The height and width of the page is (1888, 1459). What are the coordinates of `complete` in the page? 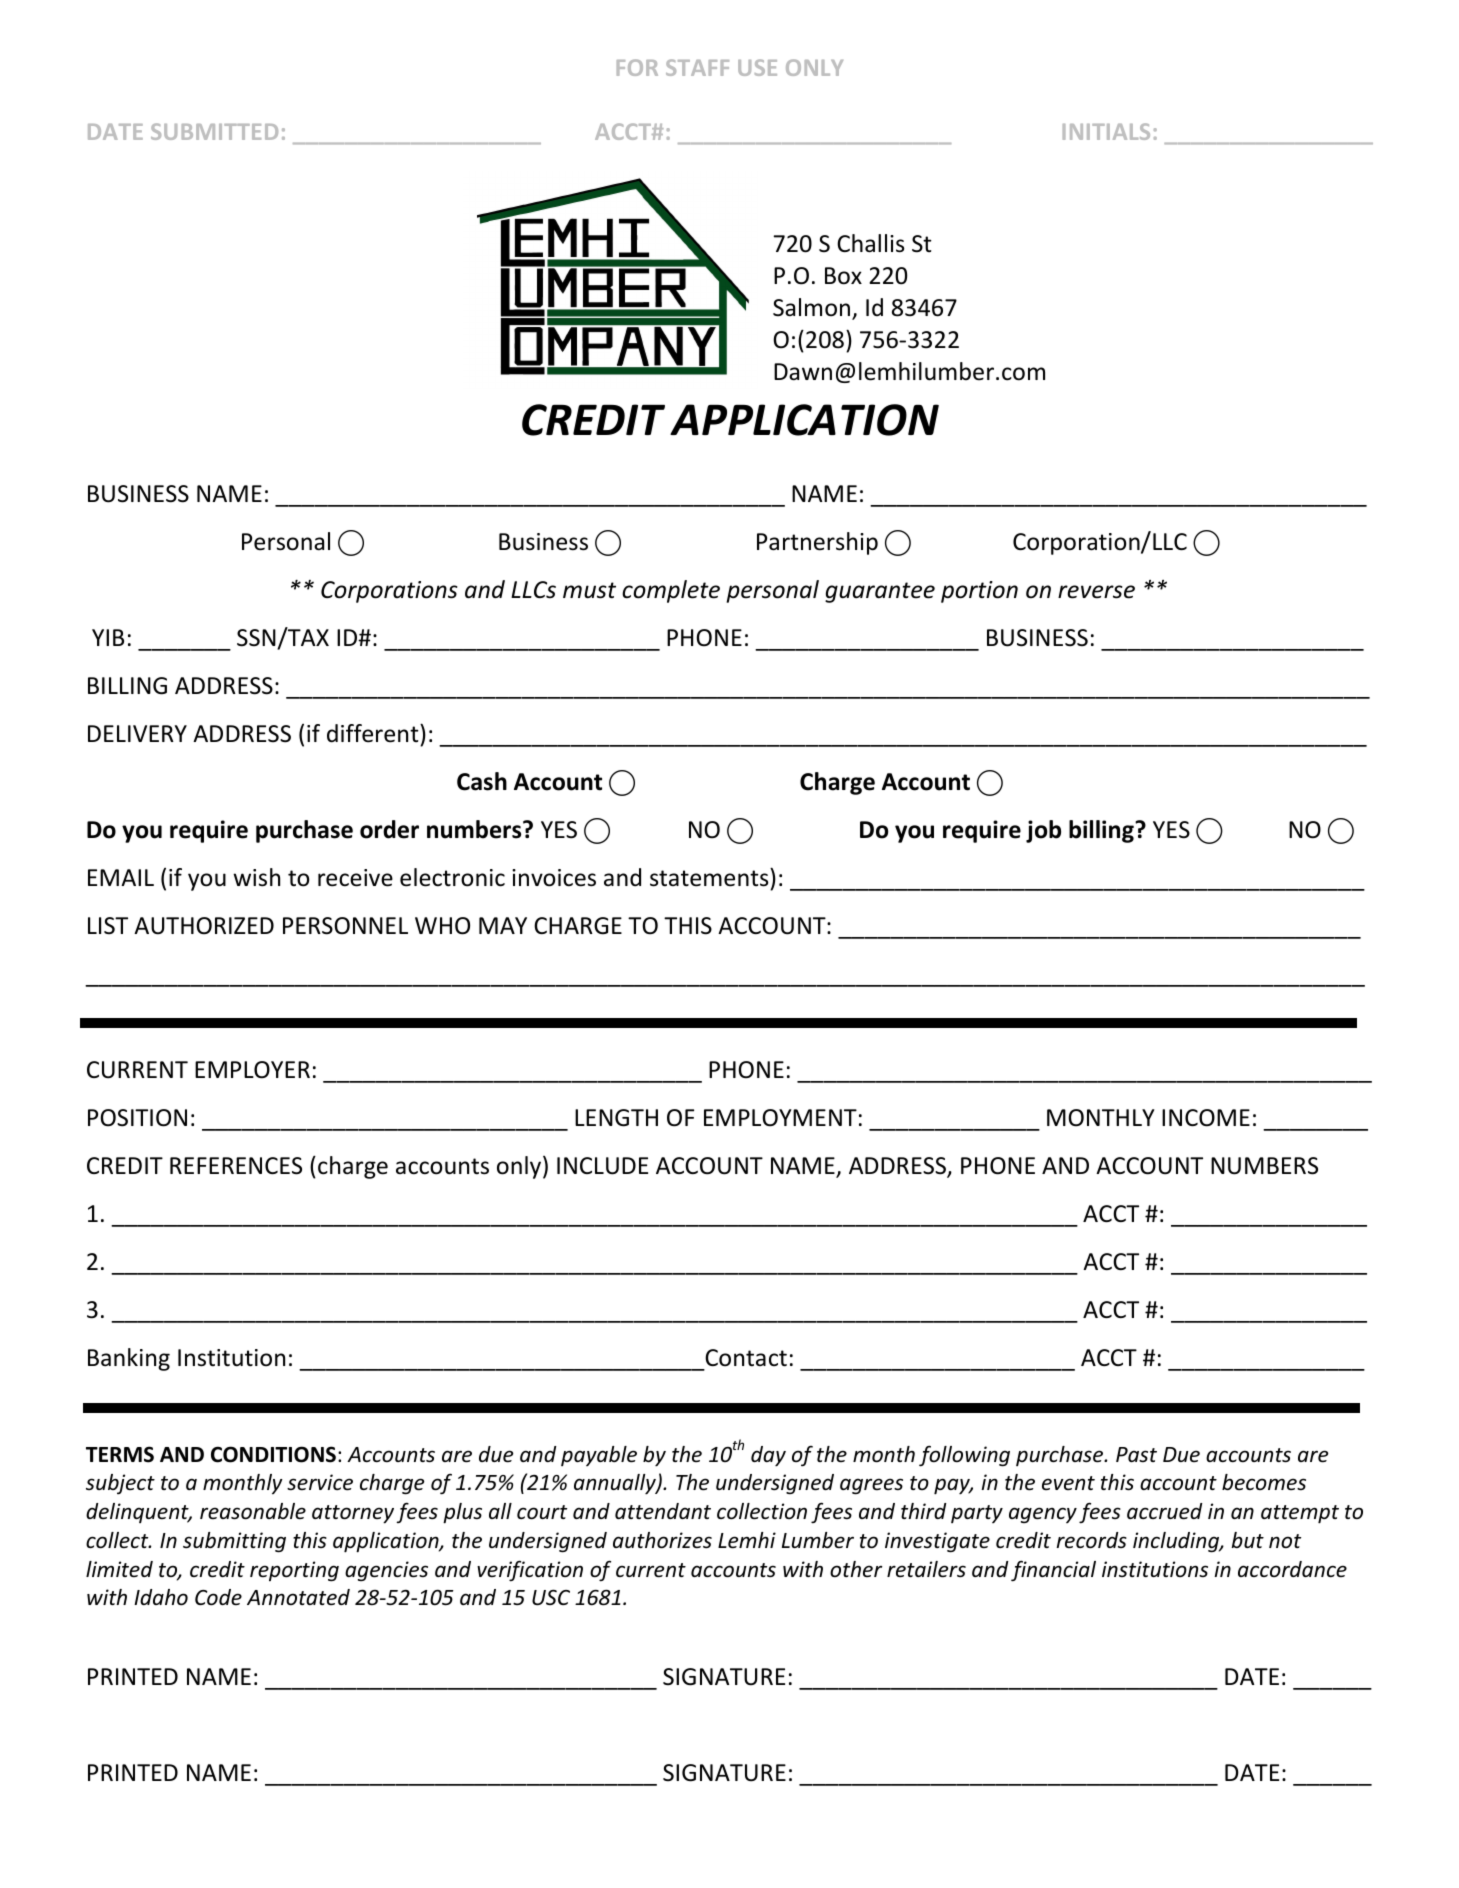 It's located at (671, 591).
